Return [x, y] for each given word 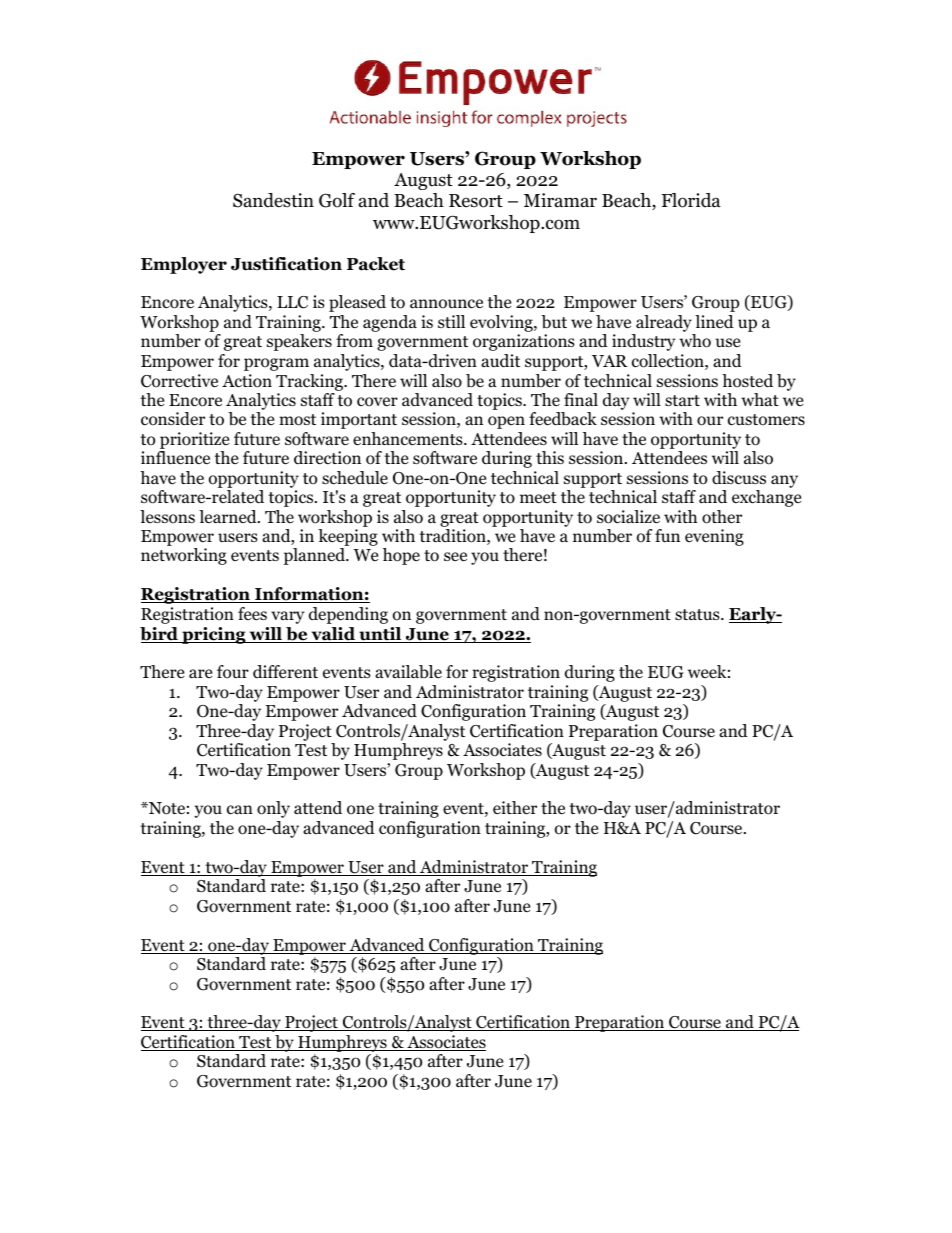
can [240, 809]
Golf [337, 200]
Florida [691, 200]
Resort [476, 201]
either [515, 808]
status [698, 614]
